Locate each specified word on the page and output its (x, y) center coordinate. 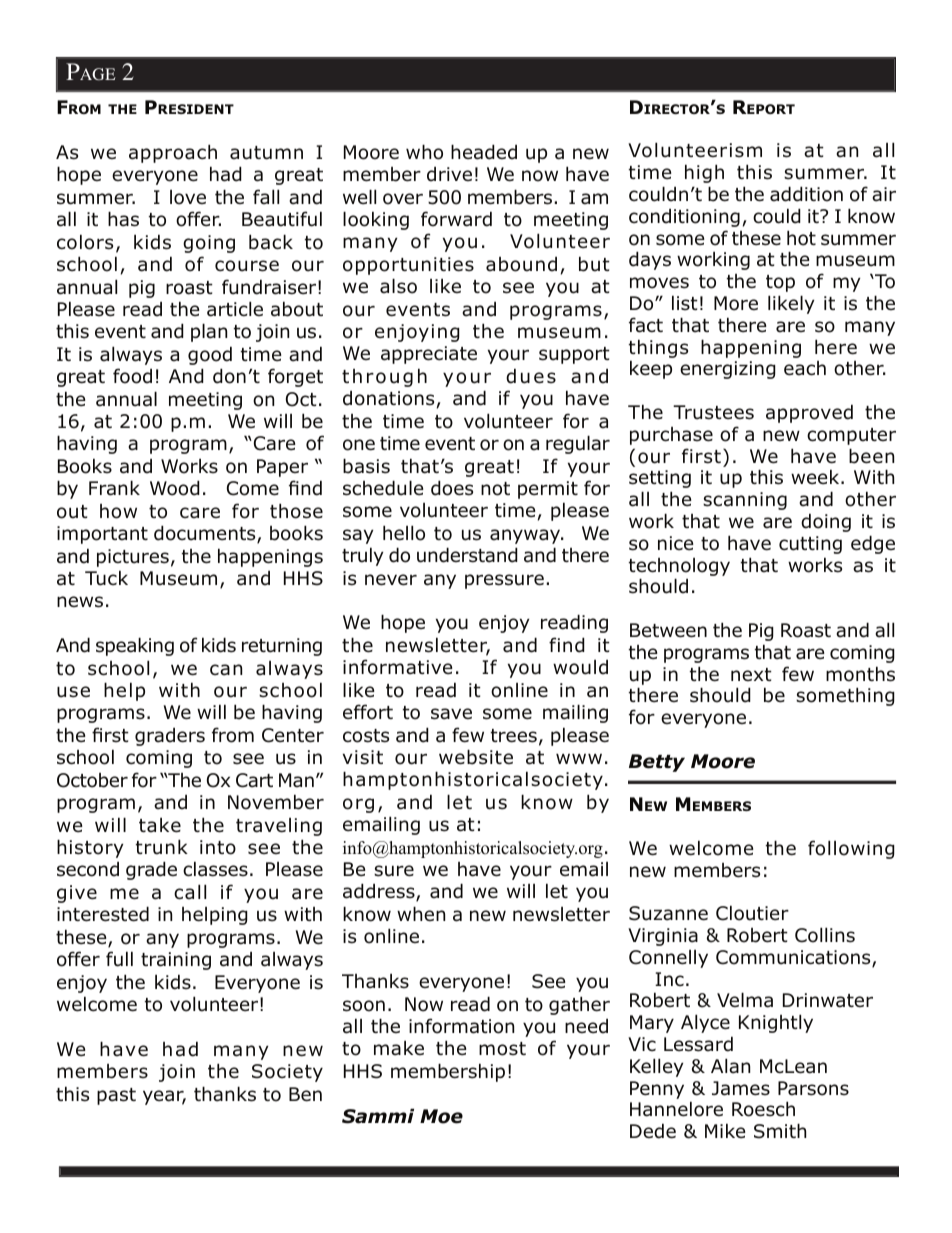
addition (806, 194)
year (164, 1097)
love (188, 197)
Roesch (763, 1109)
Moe (441, 1116)
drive (449, 174)
